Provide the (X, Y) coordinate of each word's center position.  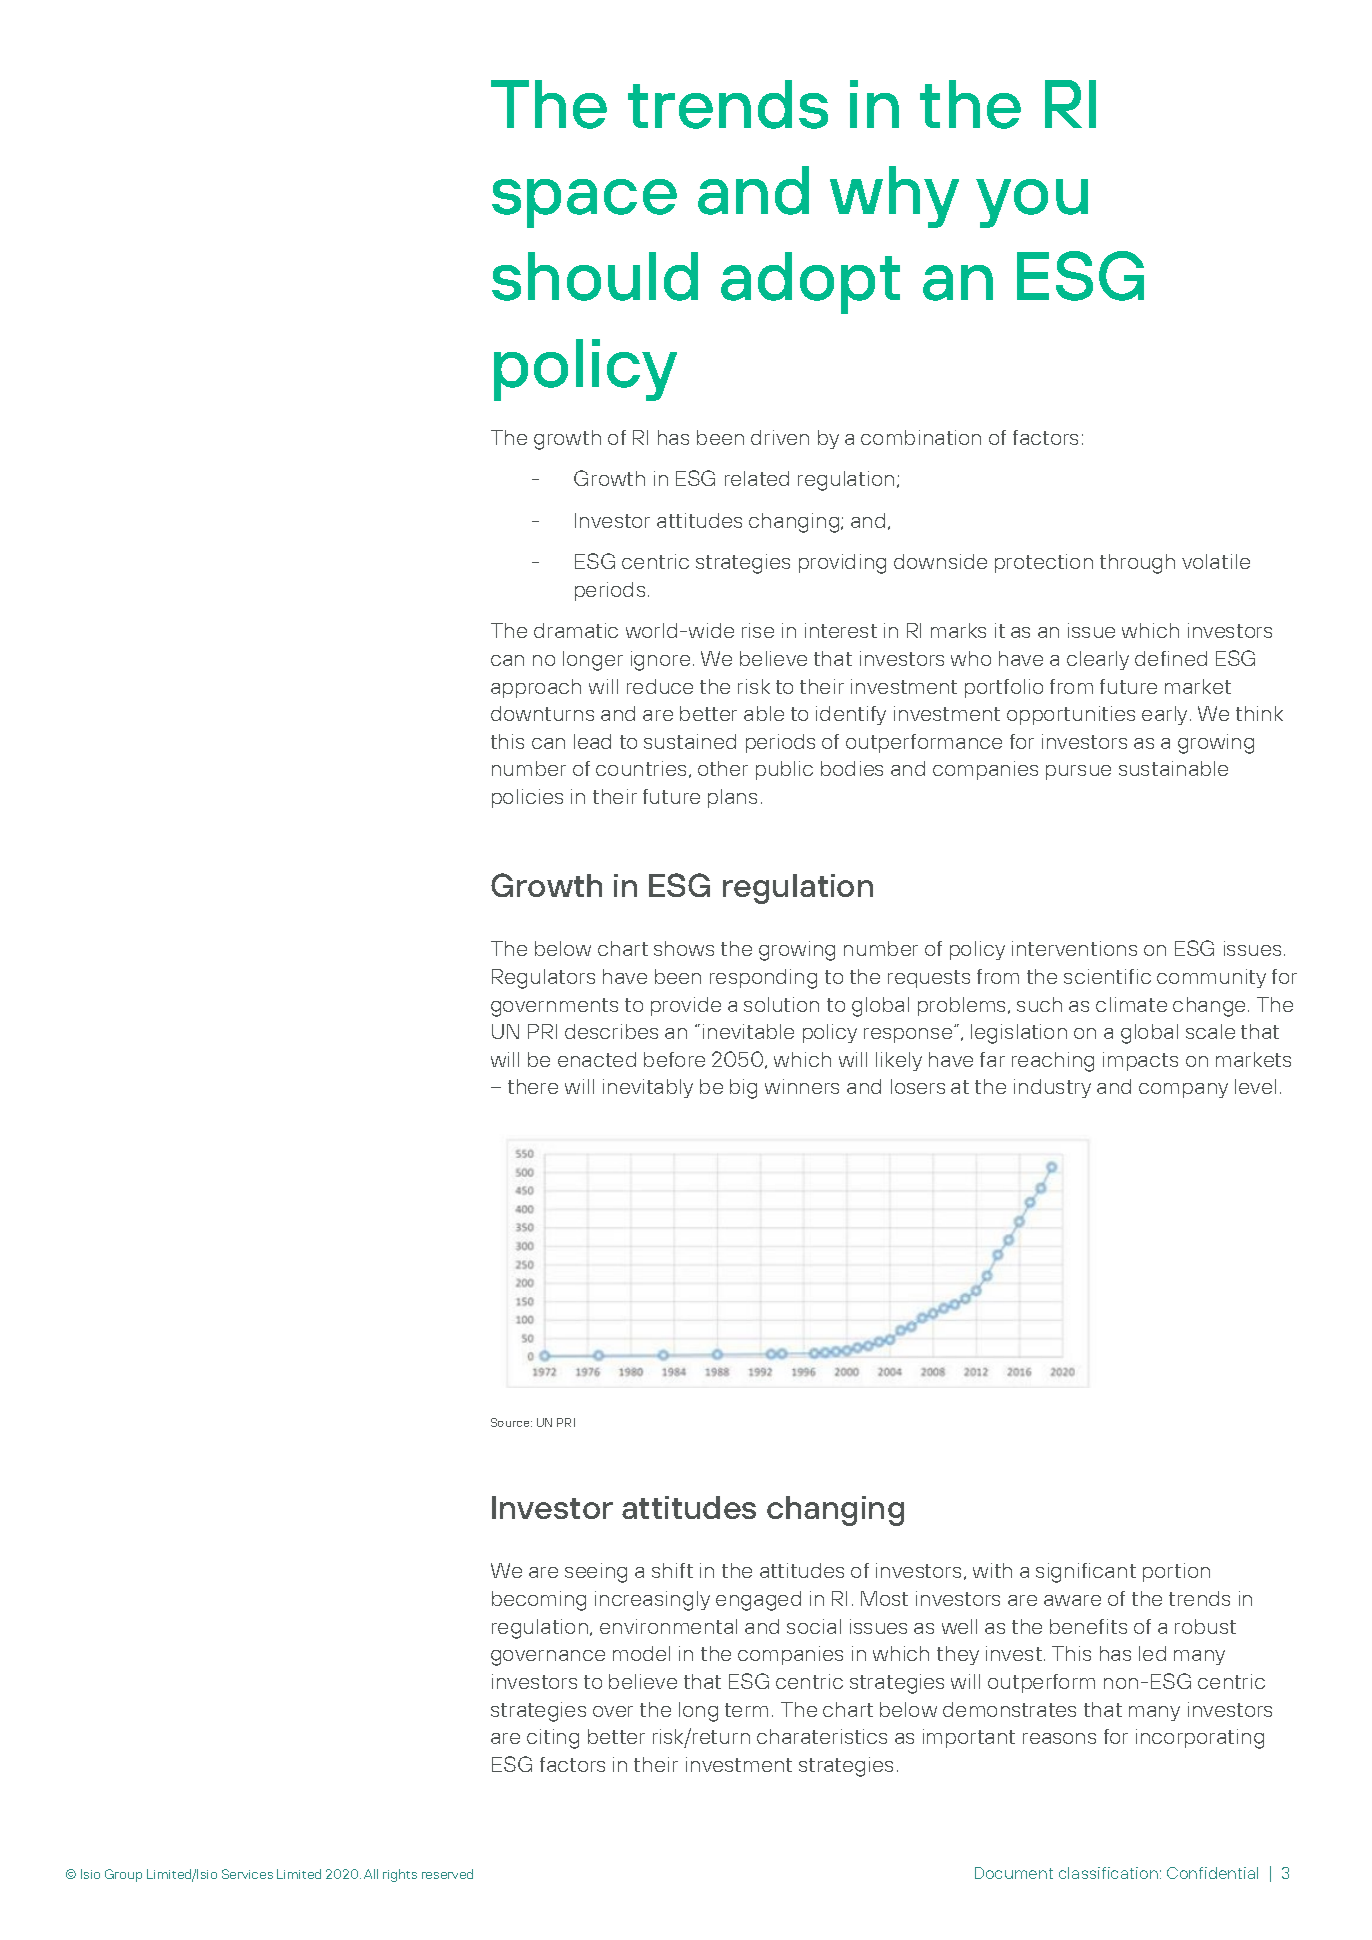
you (1032, 203)
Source (511, 1422)
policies (527, 798)
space (584, 203)
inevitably (648, 1088)
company (1183, 1090)
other (723, 768)
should (595, 276)
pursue (1078, 772)
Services (247, 1874)
